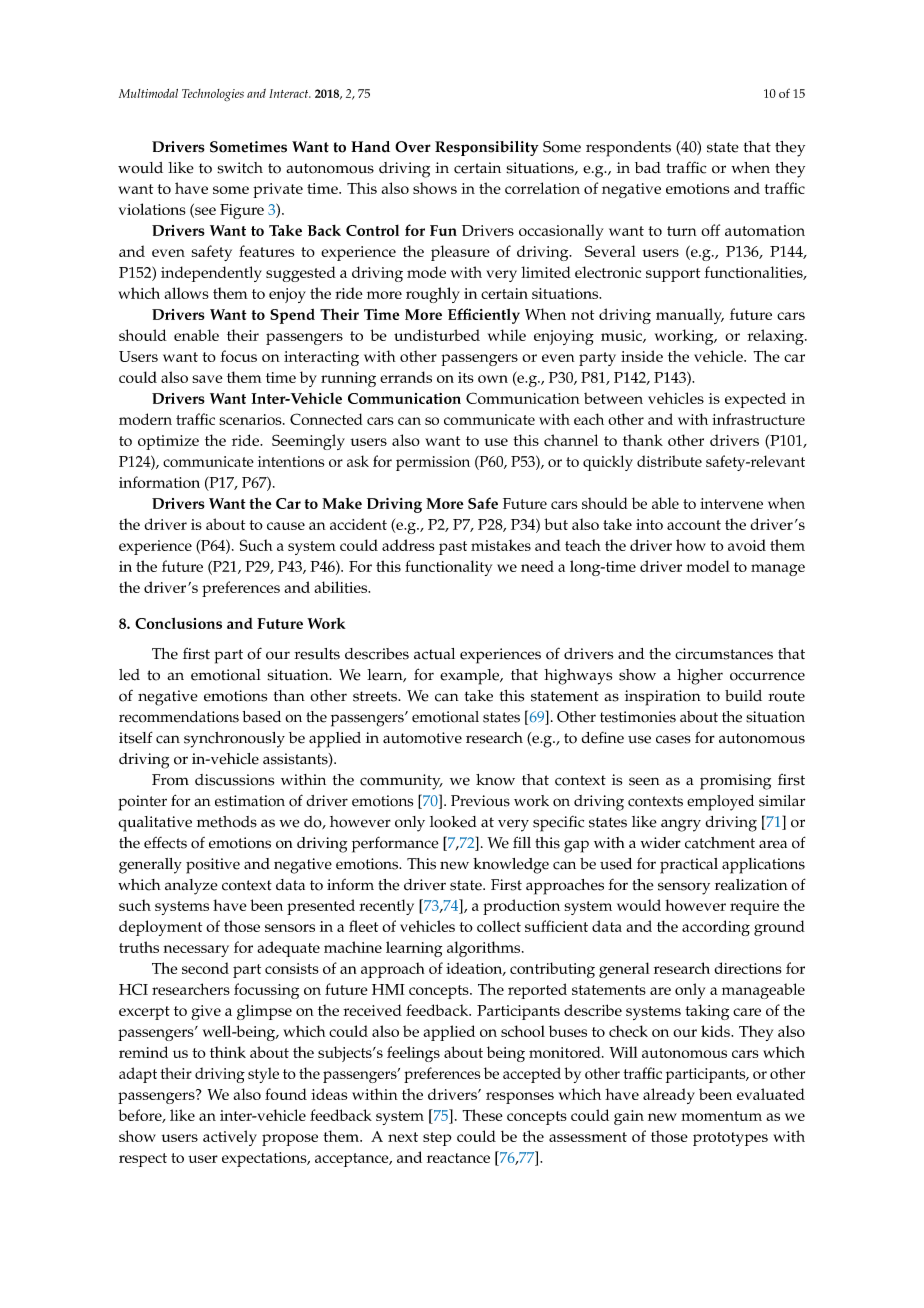  Describe the element at coordinates (213, 866) in the screenshot. I see `positive` at that location.
